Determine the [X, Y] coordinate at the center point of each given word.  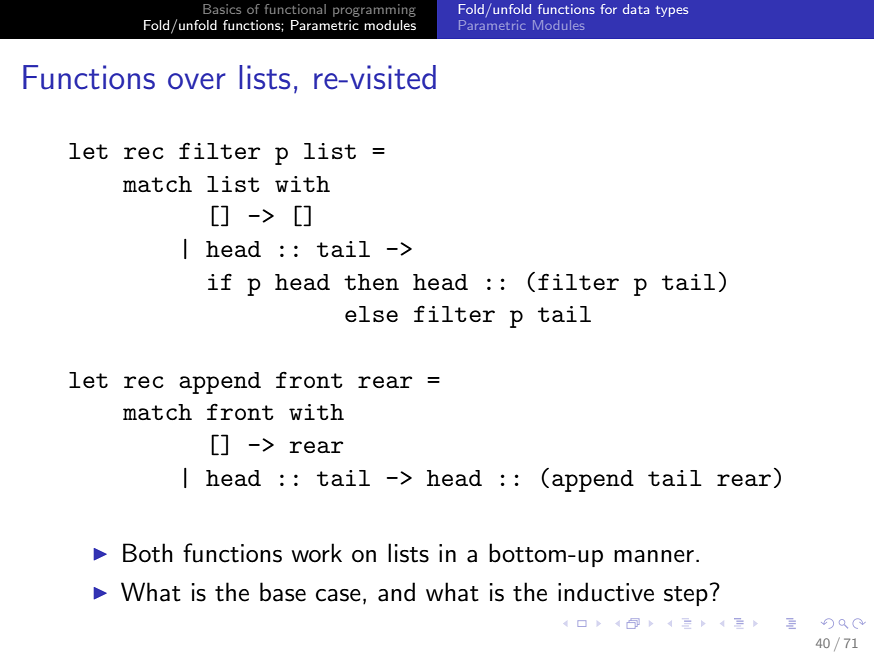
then [371, 282]
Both [148, 553]
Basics [222, 9]
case [338, 595]
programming [374, 10]
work [316, 553]
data [636, 9]
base [283, 592]
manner [654, 556]
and [396, 592]
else [371, 314]
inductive [606, 592]
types [672, 11]
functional [295, 9]
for [608, 9]
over [197, 81]
